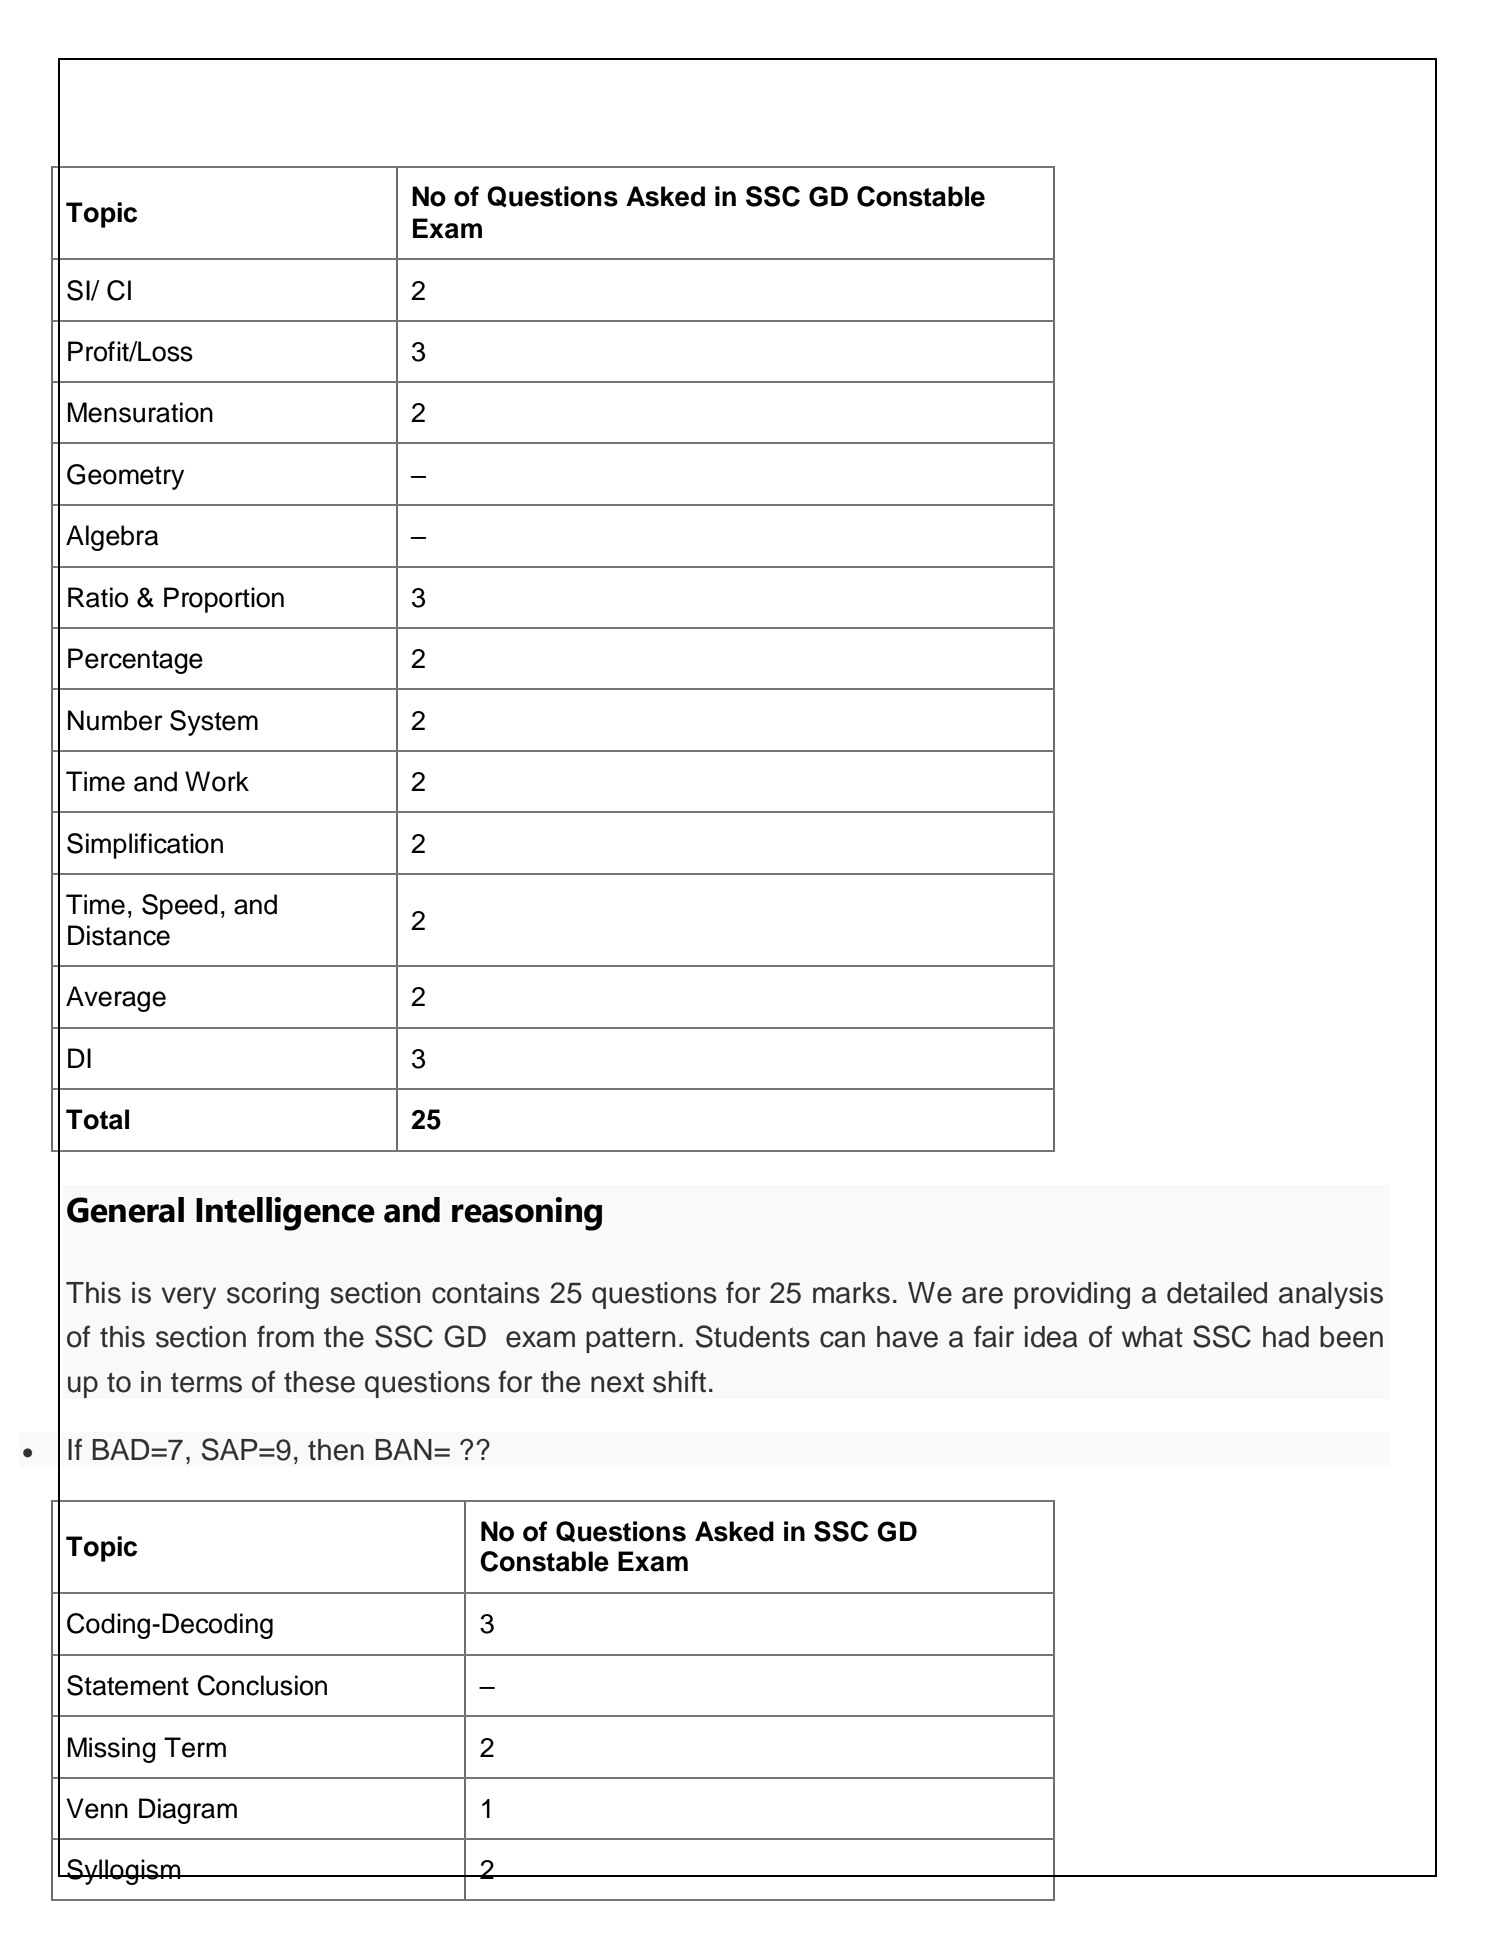 The height and width of the screenshot is (1935, 1495). Describe the element at coordinates (188, 1811) in the screenshot. I see `Diagram` at that location.
